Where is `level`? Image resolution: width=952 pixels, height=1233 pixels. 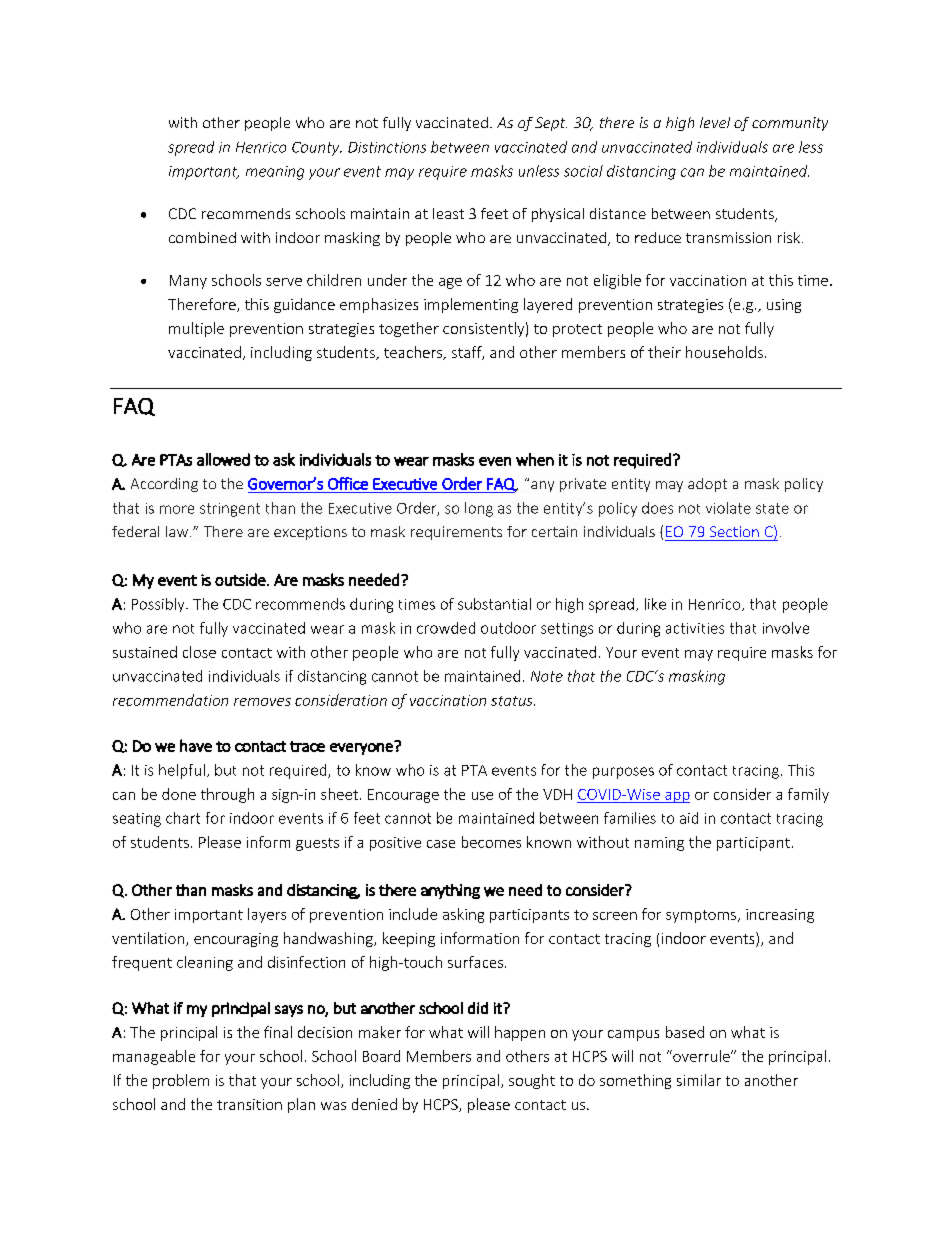 level is located at coordinates (715, 122).
